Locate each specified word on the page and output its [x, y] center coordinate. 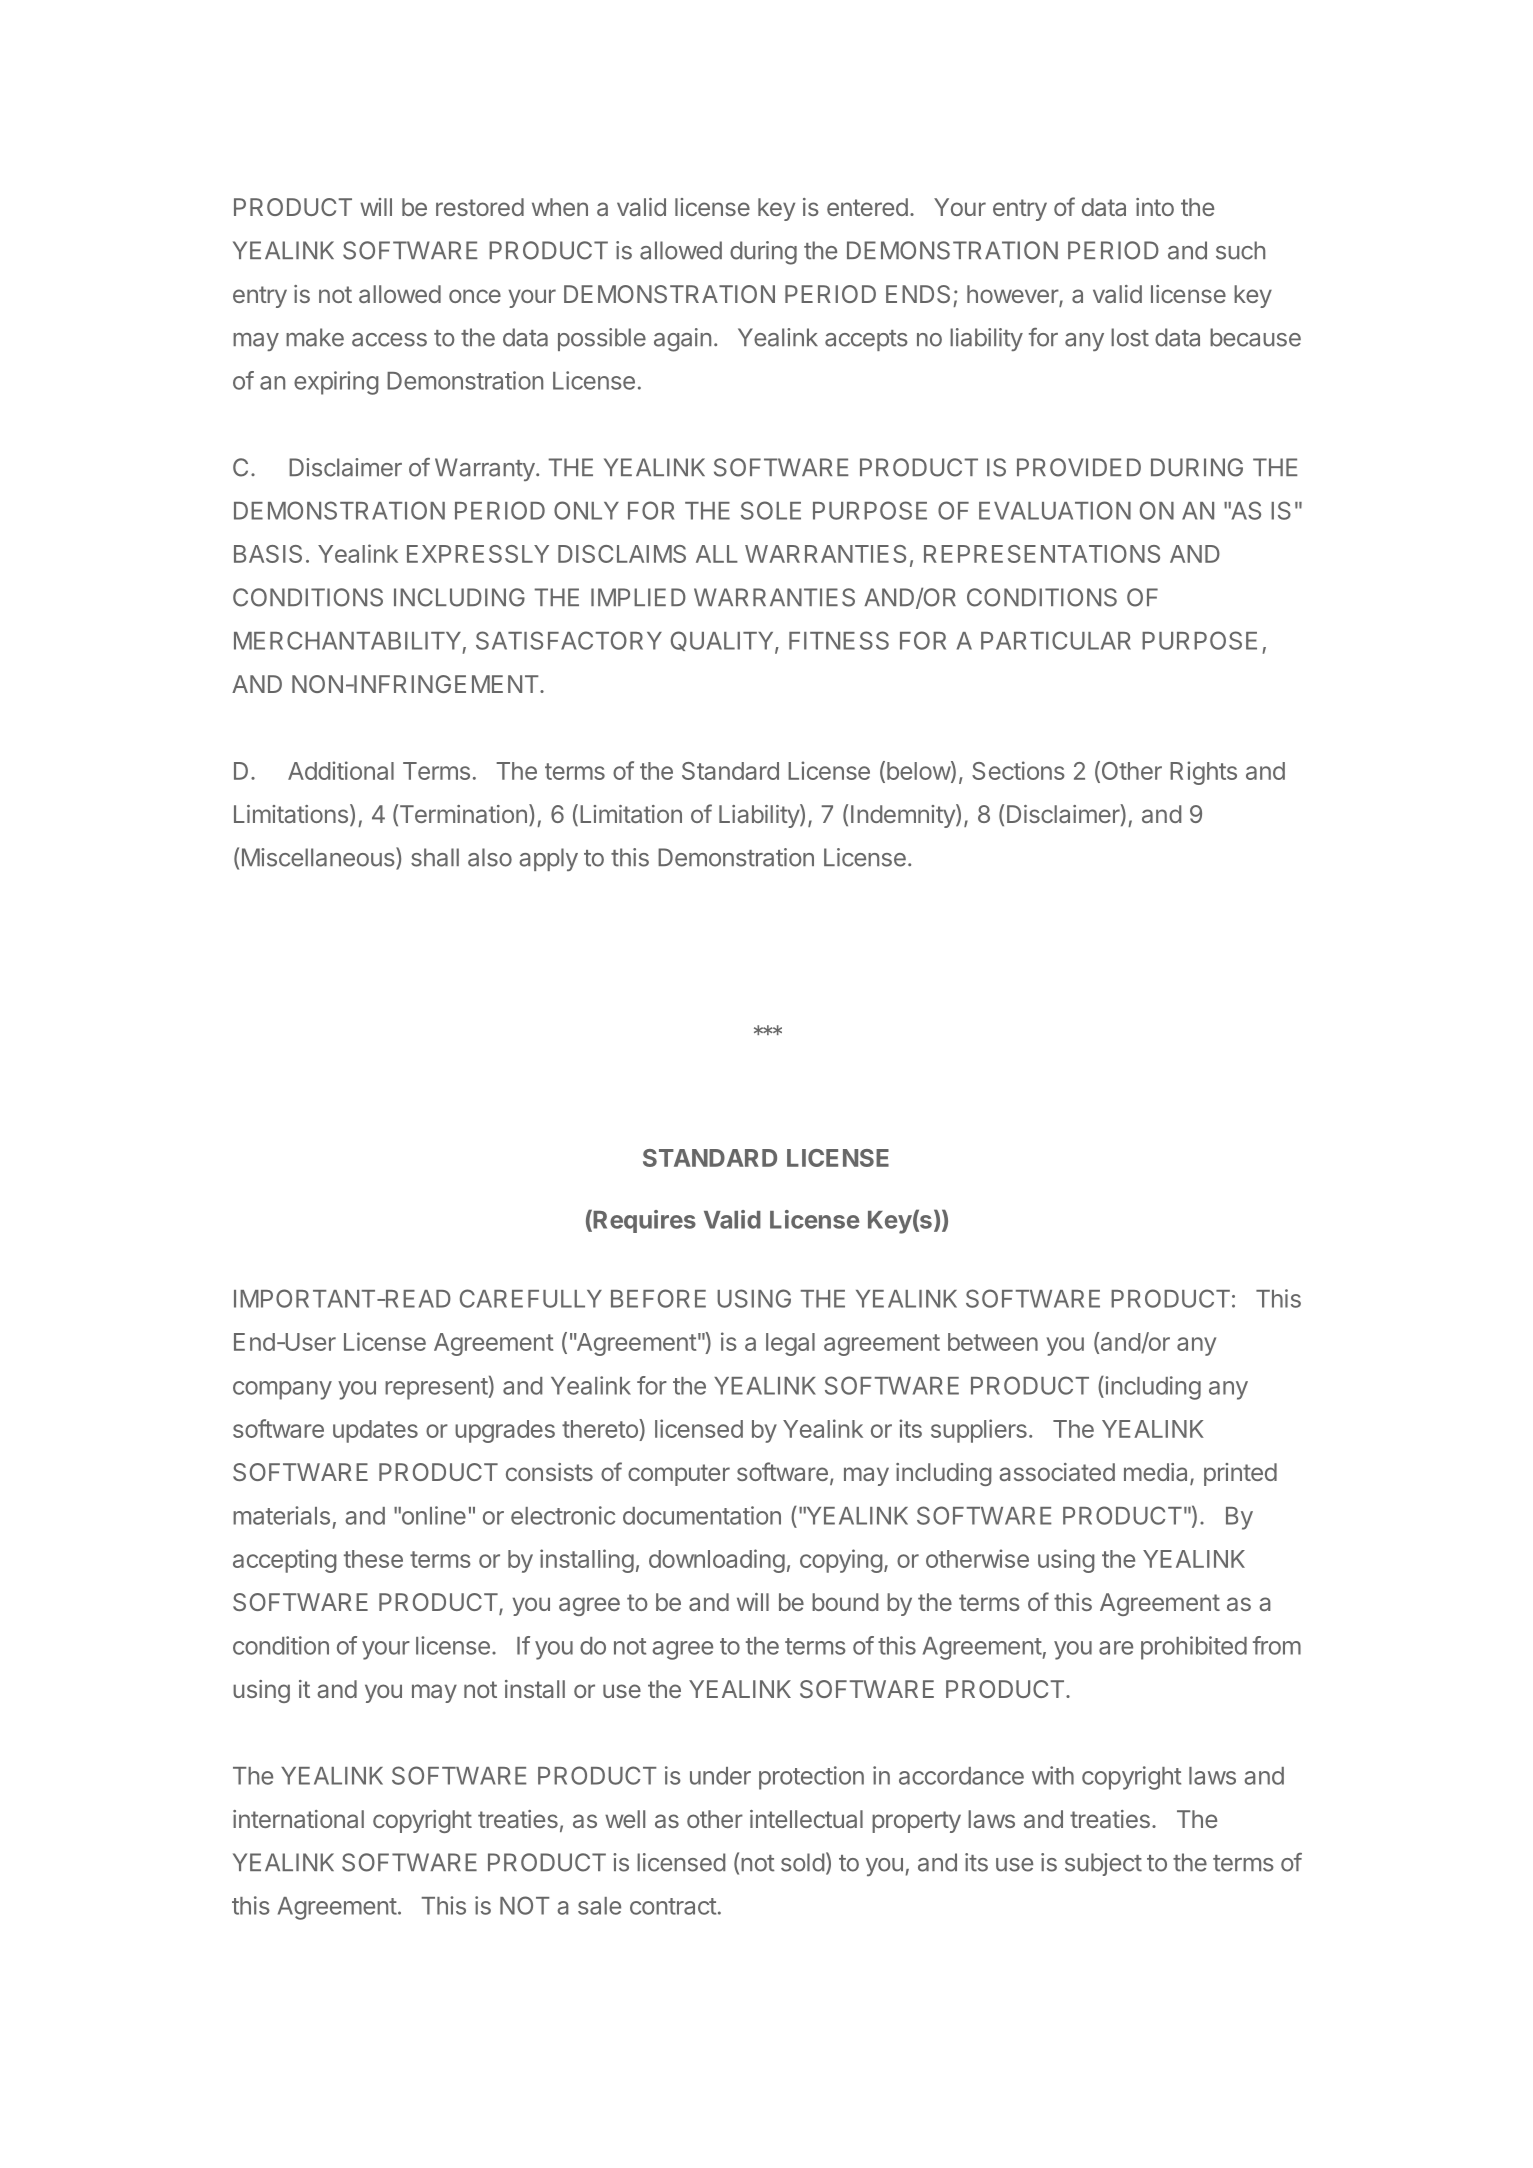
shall [435, 857]
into [1155, 207]
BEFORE [658, 1298]
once [475, 296]
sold [802, 1862]
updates [375, 1431]
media [1157, 1473]
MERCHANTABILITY [347, 640]
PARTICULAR [1056, 640]
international [298, 1819]
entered [867, 207]
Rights [1203, 773]
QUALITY [723, 642]
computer [679, 1475]
